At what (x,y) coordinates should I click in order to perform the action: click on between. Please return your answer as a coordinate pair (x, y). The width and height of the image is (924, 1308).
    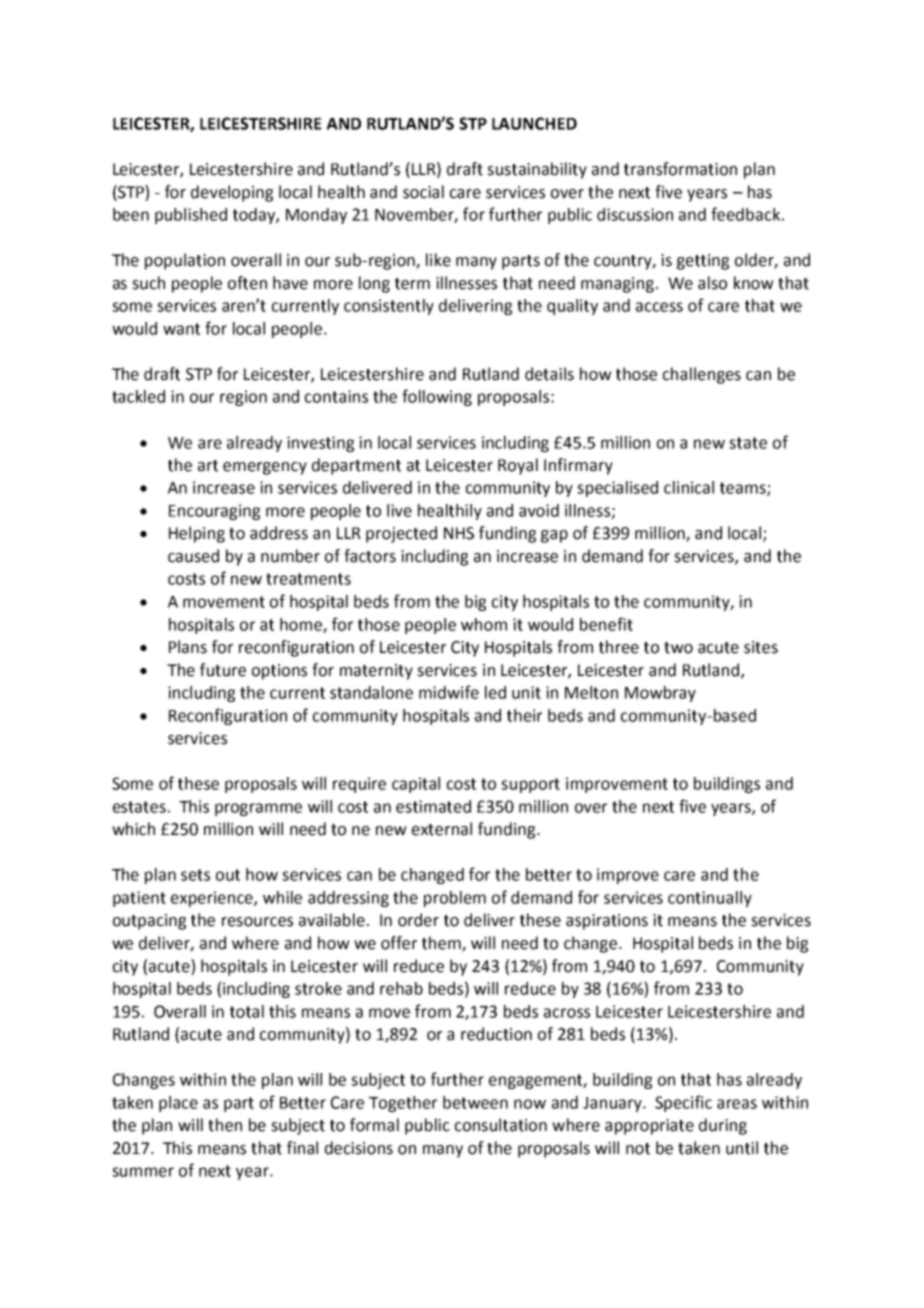
    Looking at the image, I should click on (475, 1102).
